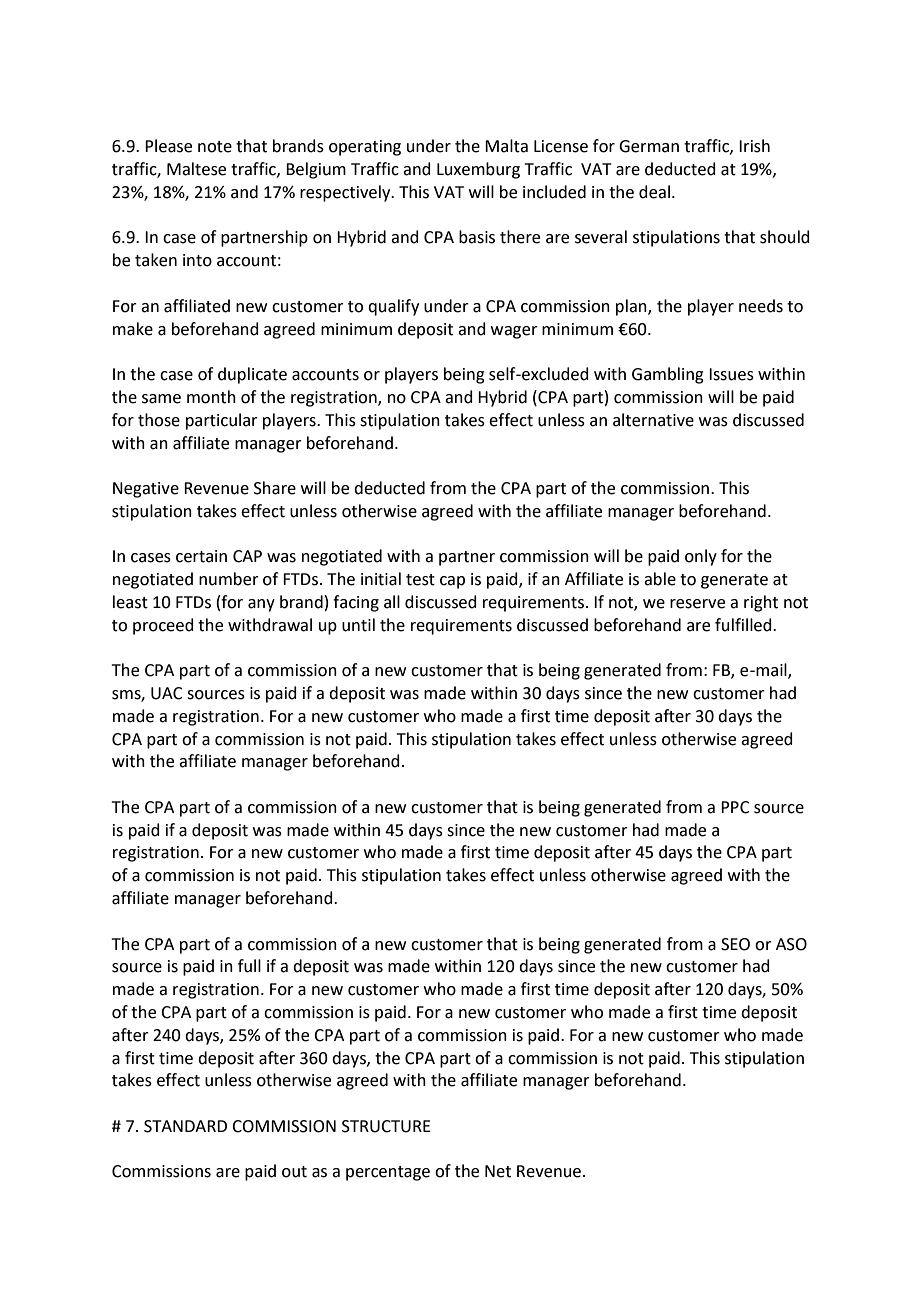 Image resolution: width=924 pixels, height=1309 pixels. Describe the element at coordinates (754, 146) in the document. I see `Irish` at that location.
